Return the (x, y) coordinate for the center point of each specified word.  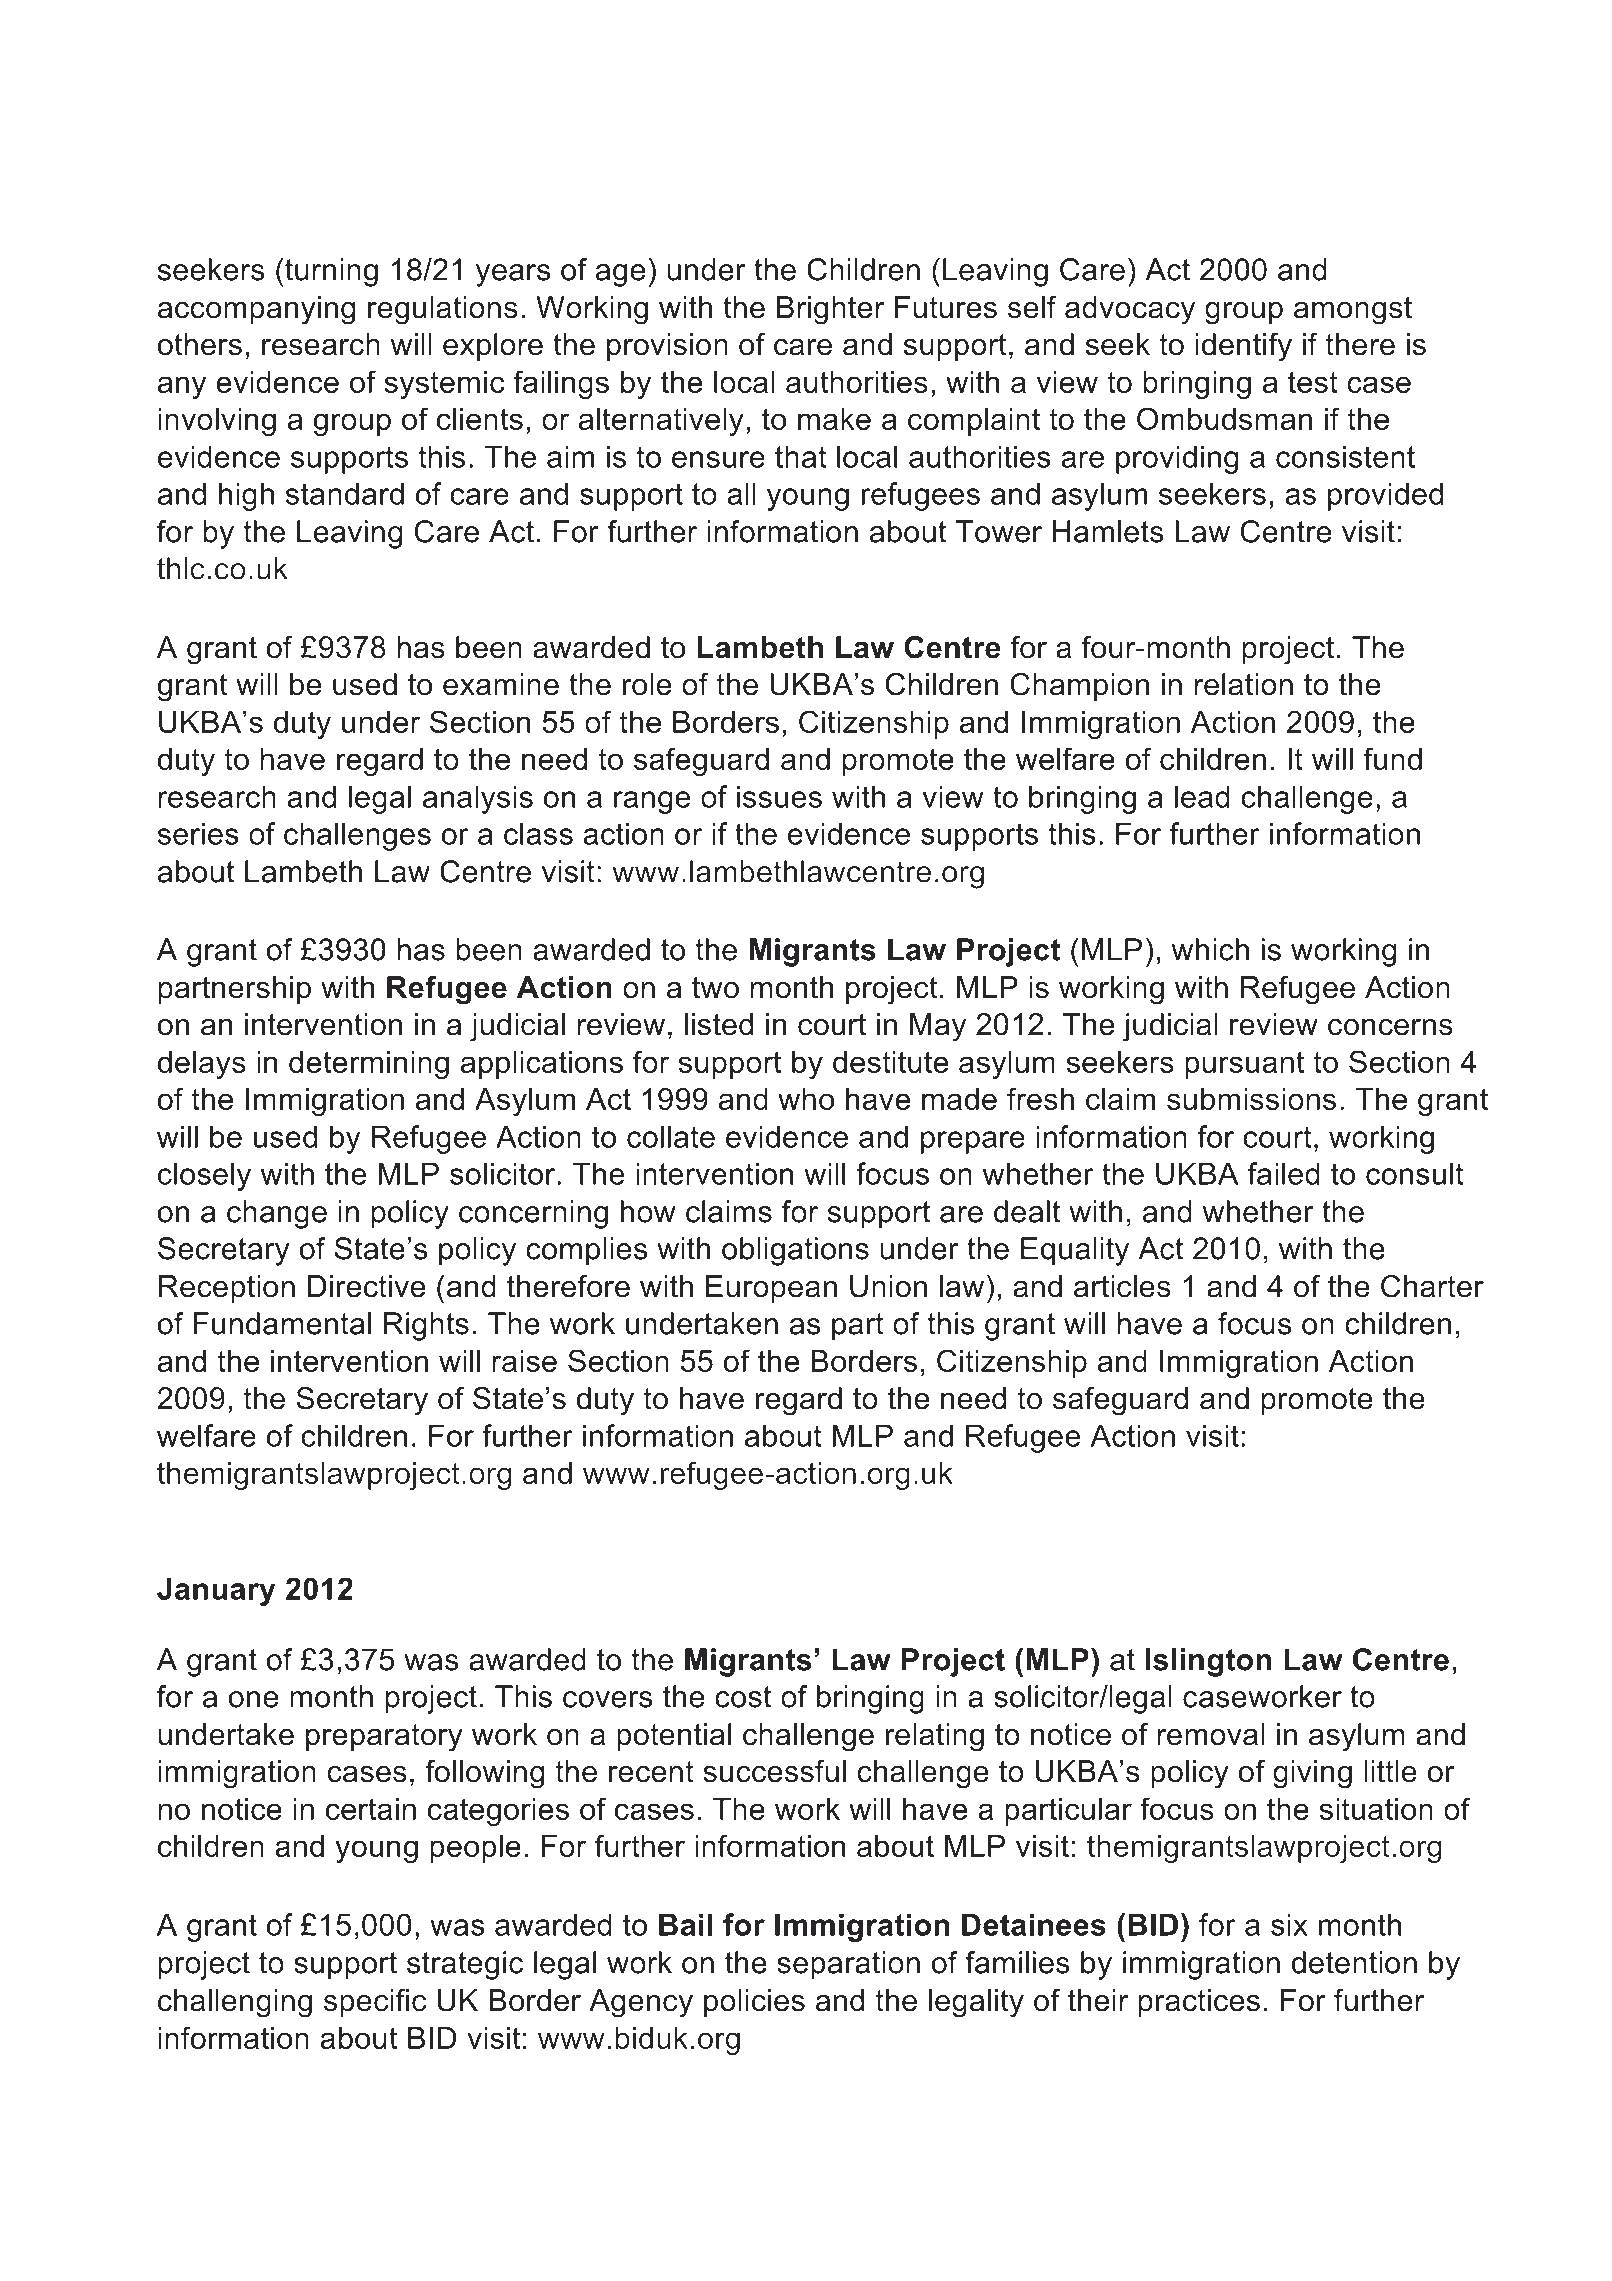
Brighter (830, 310)
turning (330, 272)
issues (779, 796)
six (1289, 1924)
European (771, 1289)
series (198, 833)
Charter (1432, 1286)
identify (1244, 347)
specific (375, 2003)
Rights (426, 1326)
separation (848, 1965)
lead (1202, 796)
